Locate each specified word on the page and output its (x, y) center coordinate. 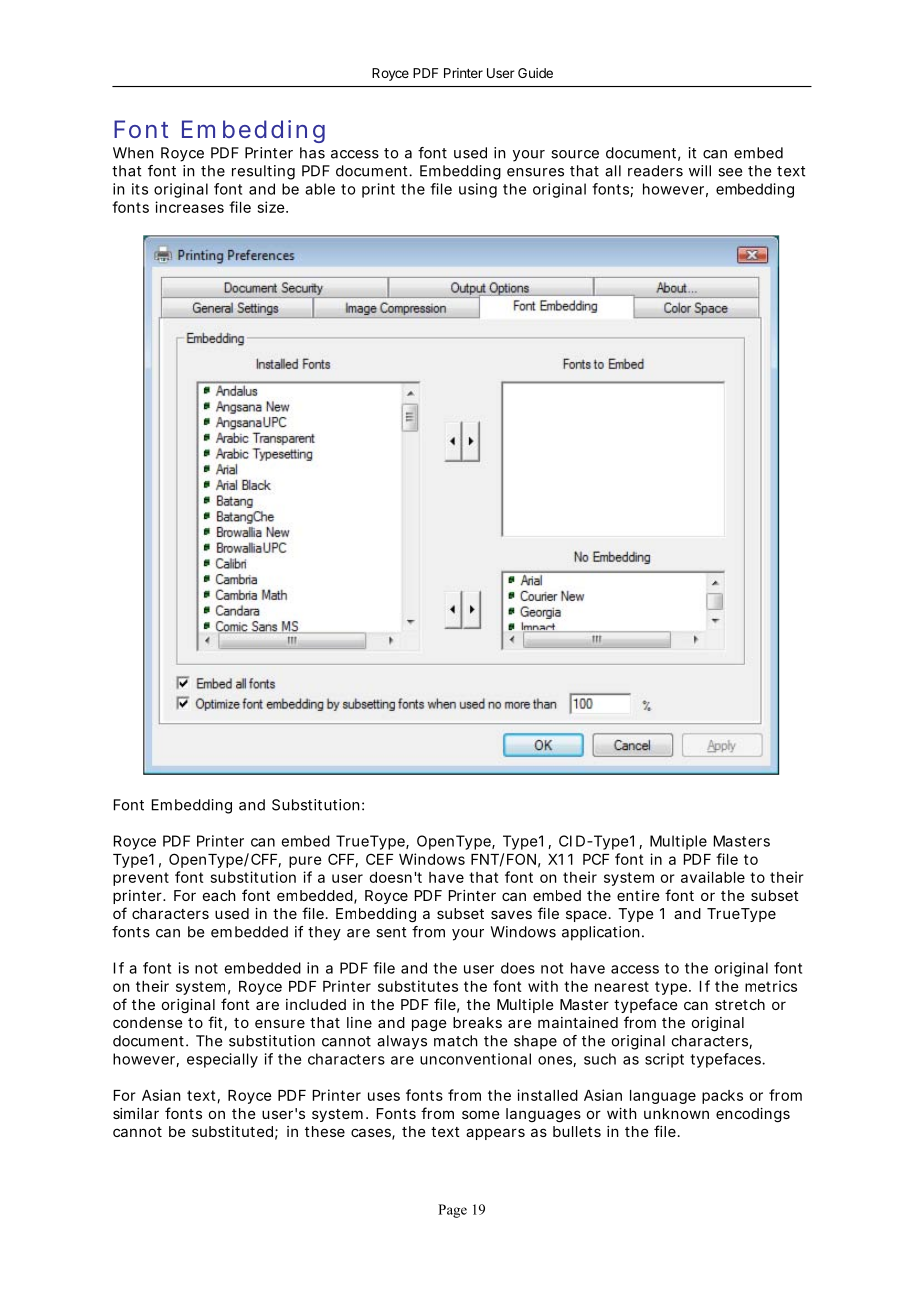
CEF (379, 859)
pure (305, 862)
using (478, 190)
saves (511, 914)
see (730, 172)
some (481, 1114)
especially (222, 1060)
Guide (535, 73)
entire (638, 895)
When (133, 153)
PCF (596, 859)
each (219, 895)
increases (189, 207)
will (700, 171)
